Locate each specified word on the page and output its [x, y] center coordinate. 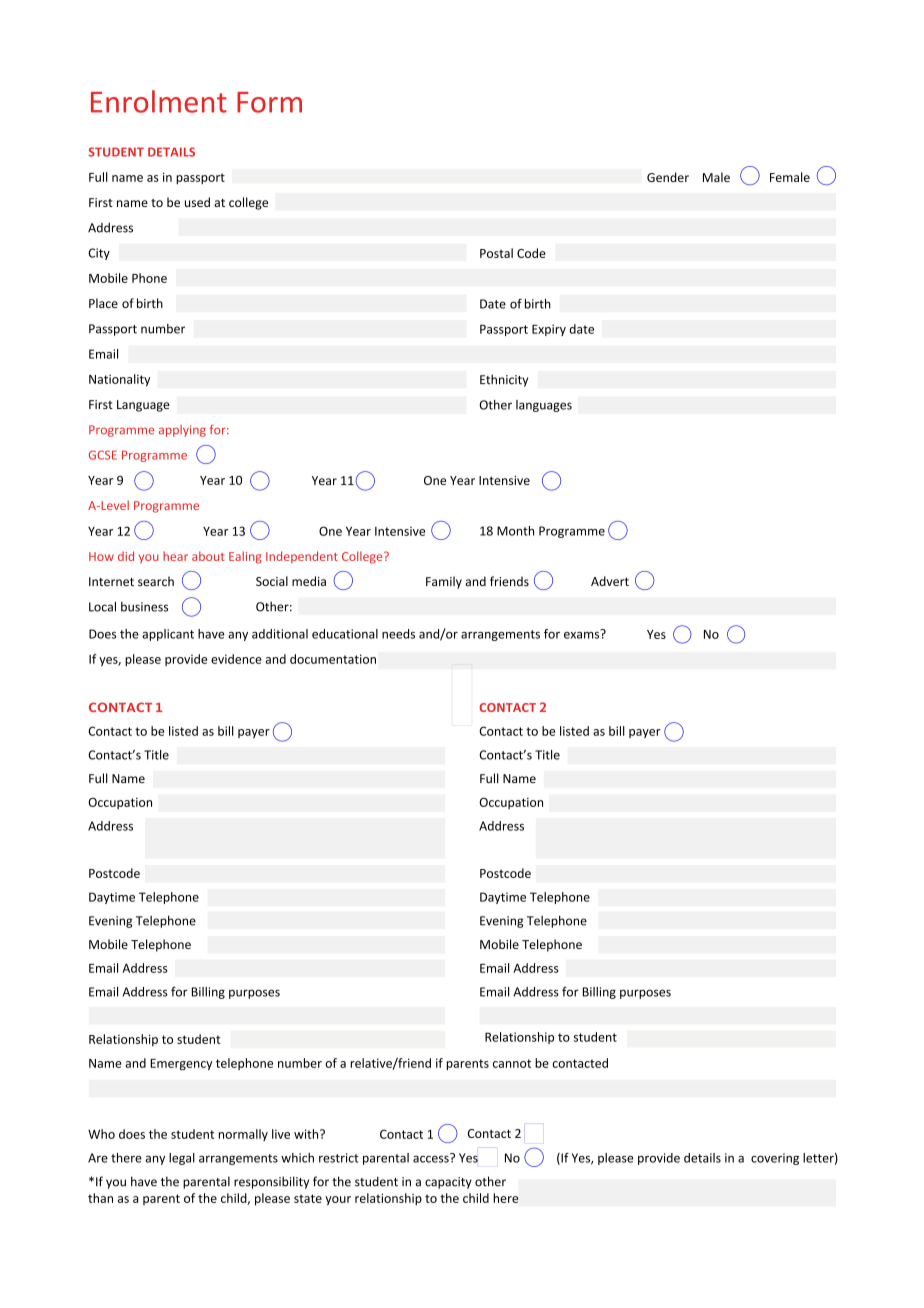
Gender [668, 177]
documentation [333, 659]
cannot [512, 1063]
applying [182, 431]
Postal [496, 253]
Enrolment [159, 101]
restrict [339, 1158]
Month [515, 531]
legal [182, 1159]
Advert [610, 581]
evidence [236, 659]
